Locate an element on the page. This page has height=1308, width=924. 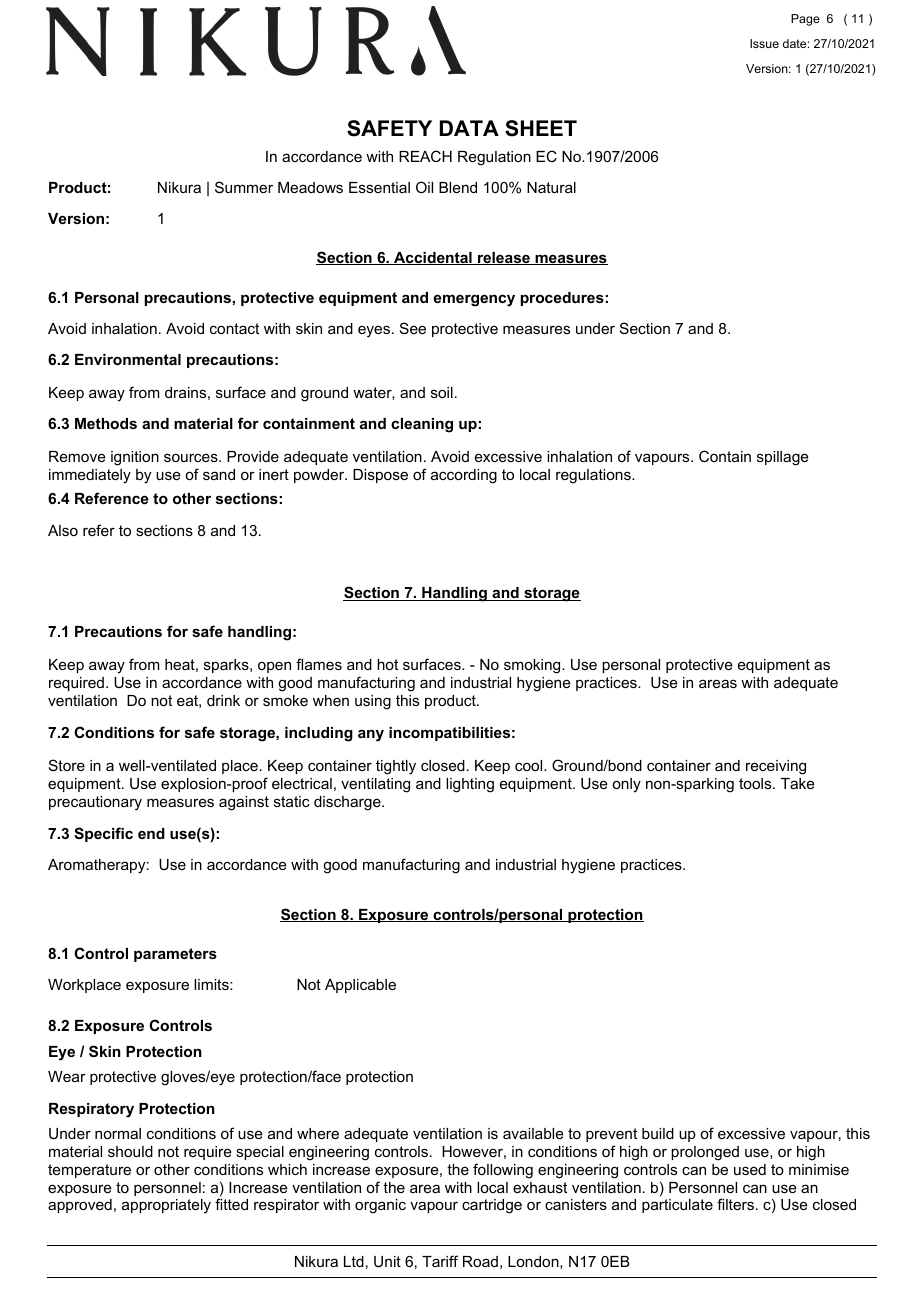
build is located at coordinates (658, 1133).
